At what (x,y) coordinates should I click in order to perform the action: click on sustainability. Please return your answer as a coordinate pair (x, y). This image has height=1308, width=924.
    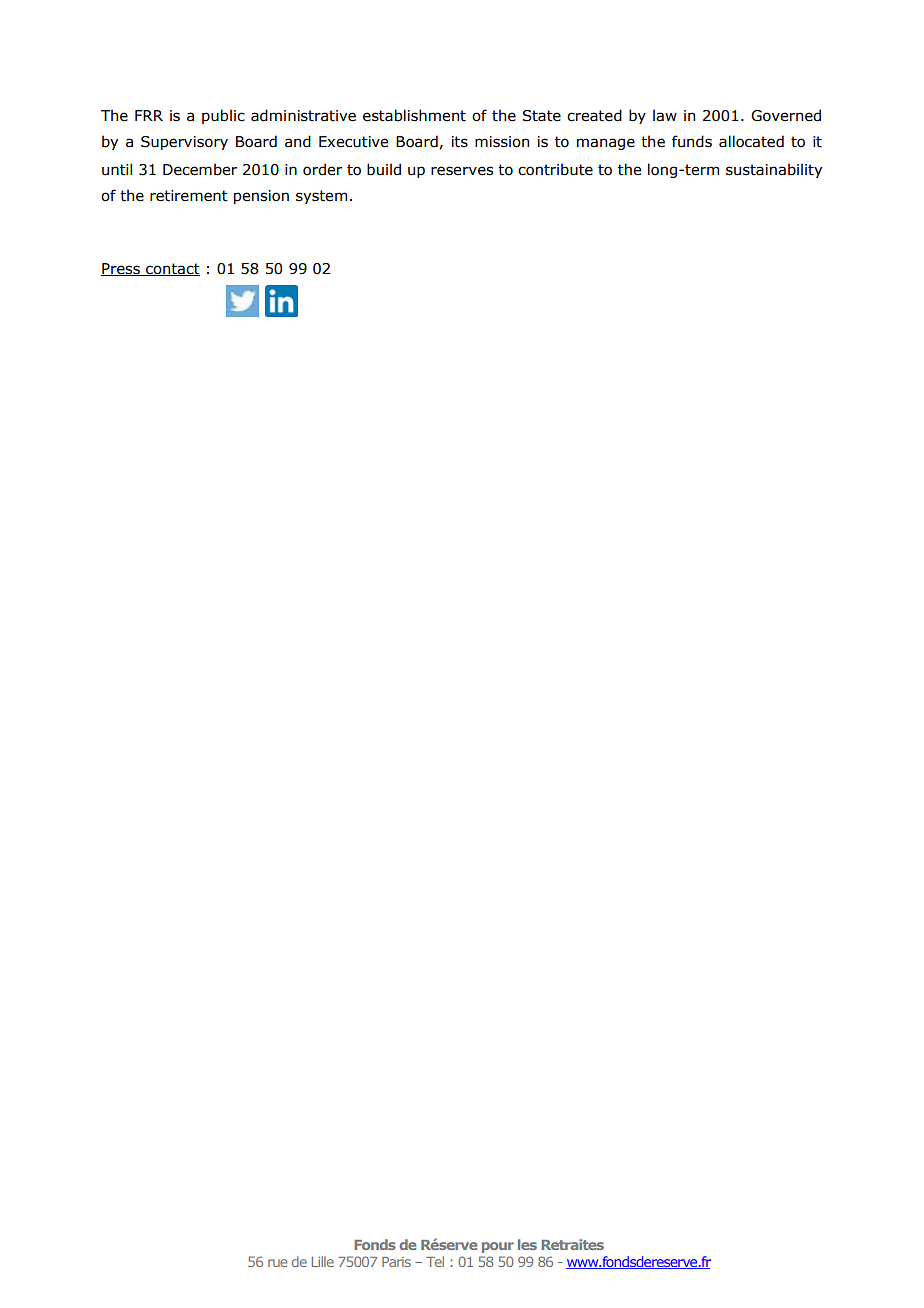
    Looking at the image, I should click on (774, 170).
